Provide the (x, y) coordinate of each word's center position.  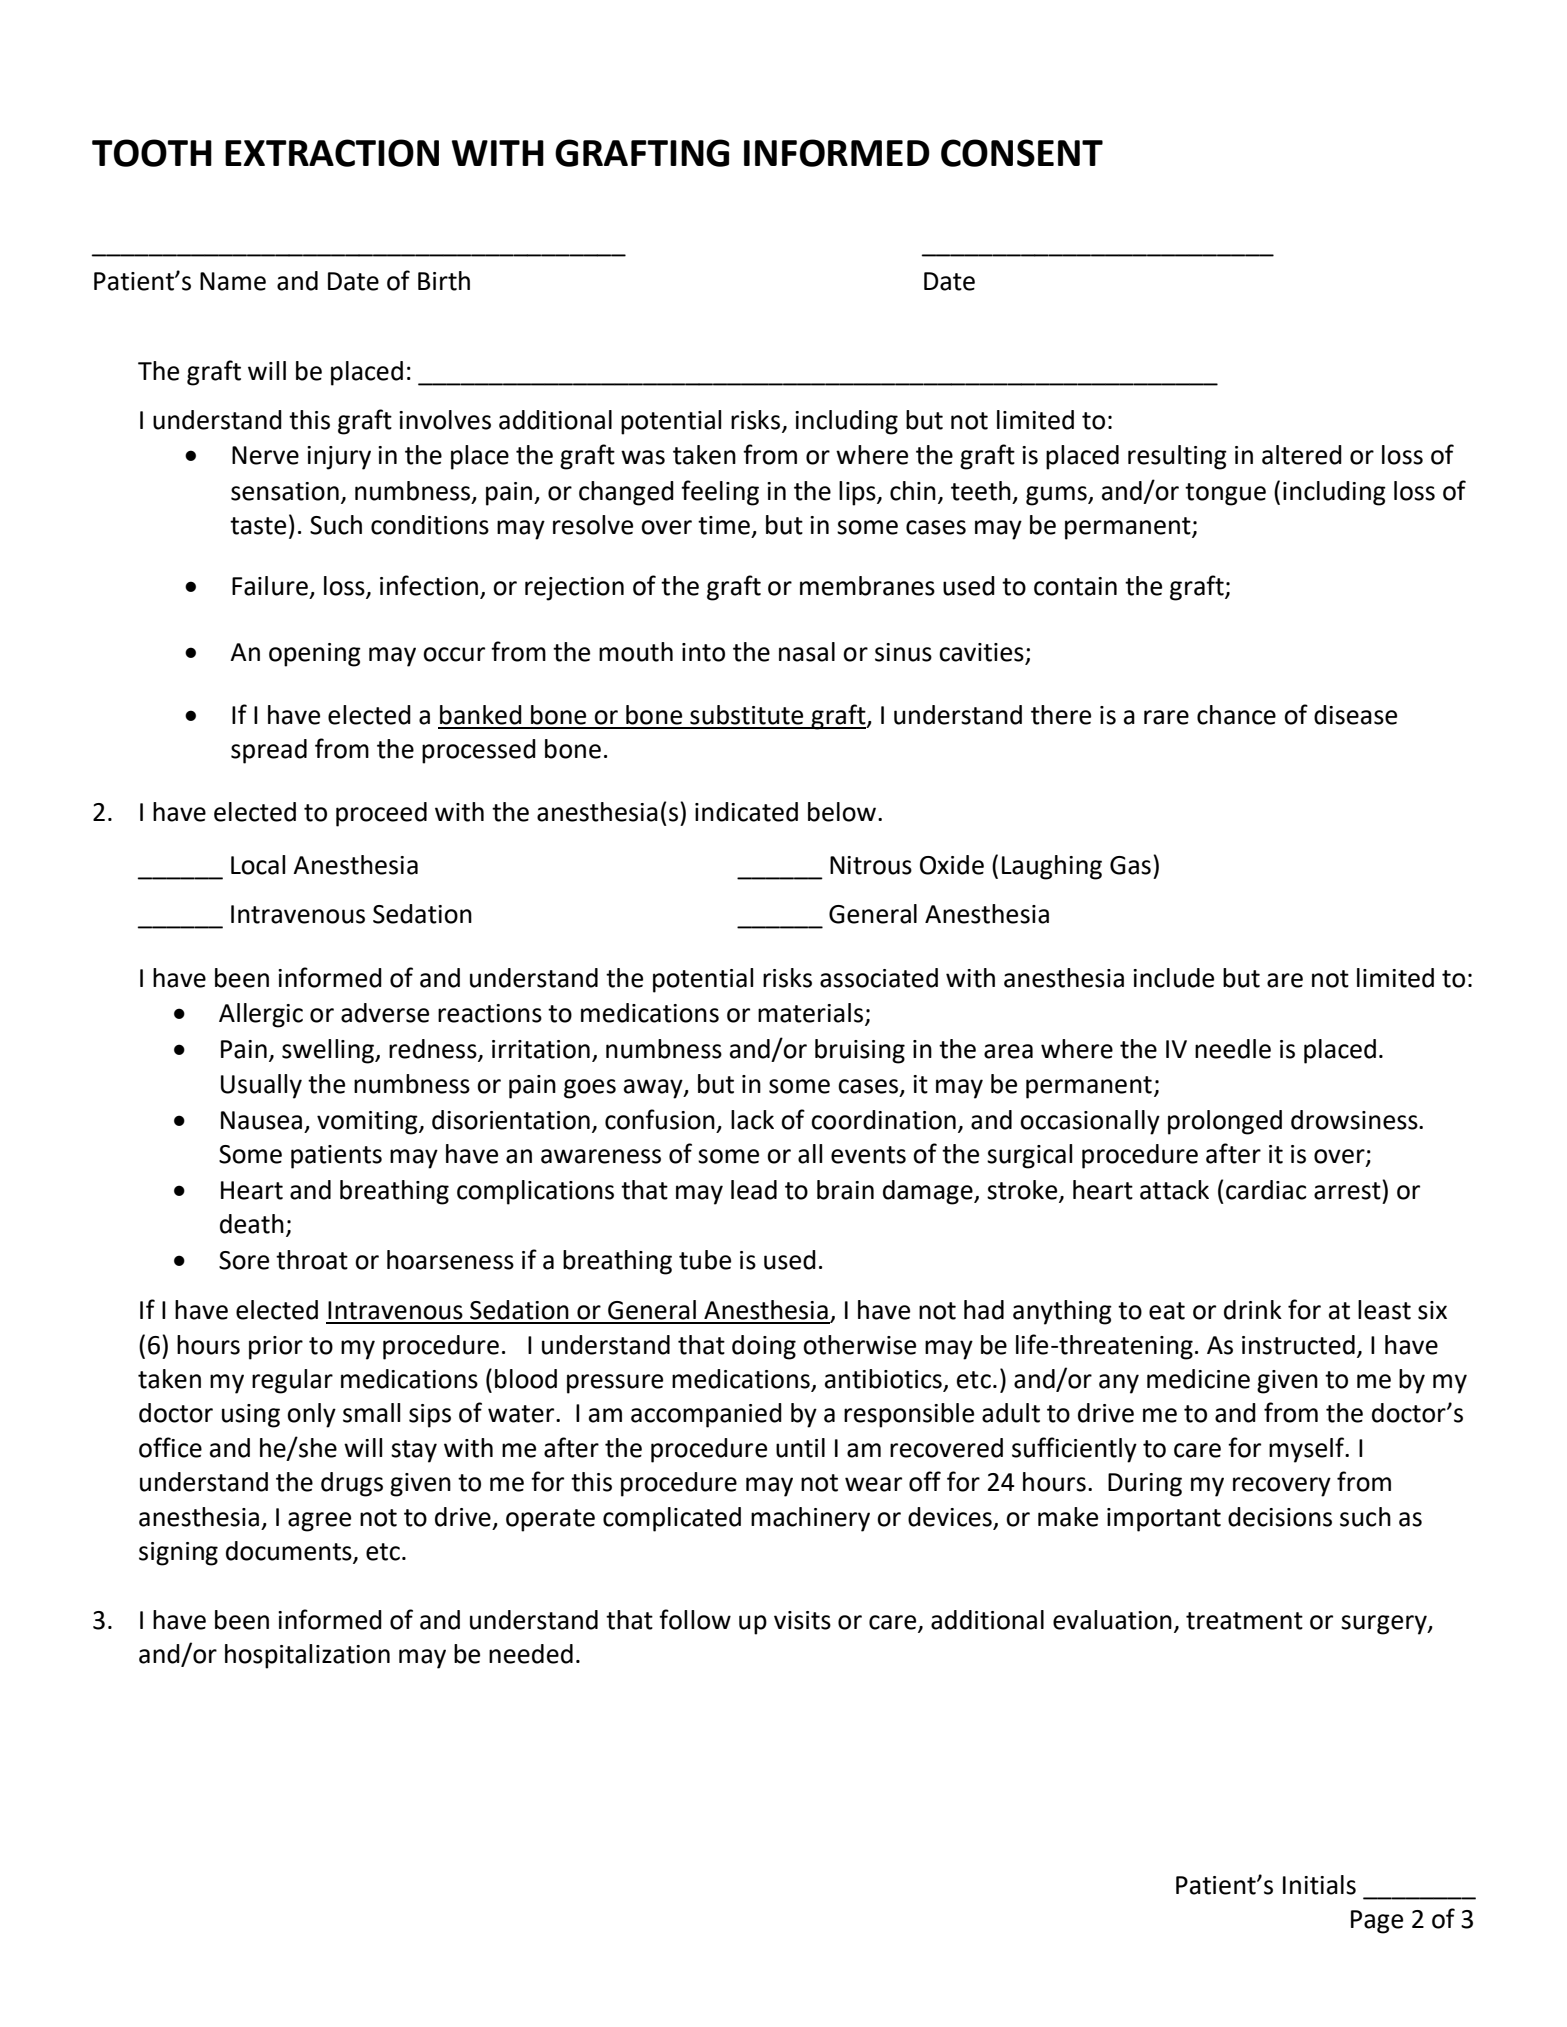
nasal (807, 652)
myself (1308, 1450)
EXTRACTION (332, 153)
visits (802, 1620)
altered (1302, 455)
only (311, 1415)
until (800, 1448)
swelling (329, 1051)
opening (315, 655)
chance (1236, 715)
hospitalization (307, 1656)
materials (810, 1013)
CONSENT (1022, 153)
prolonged (1225, 1122)
